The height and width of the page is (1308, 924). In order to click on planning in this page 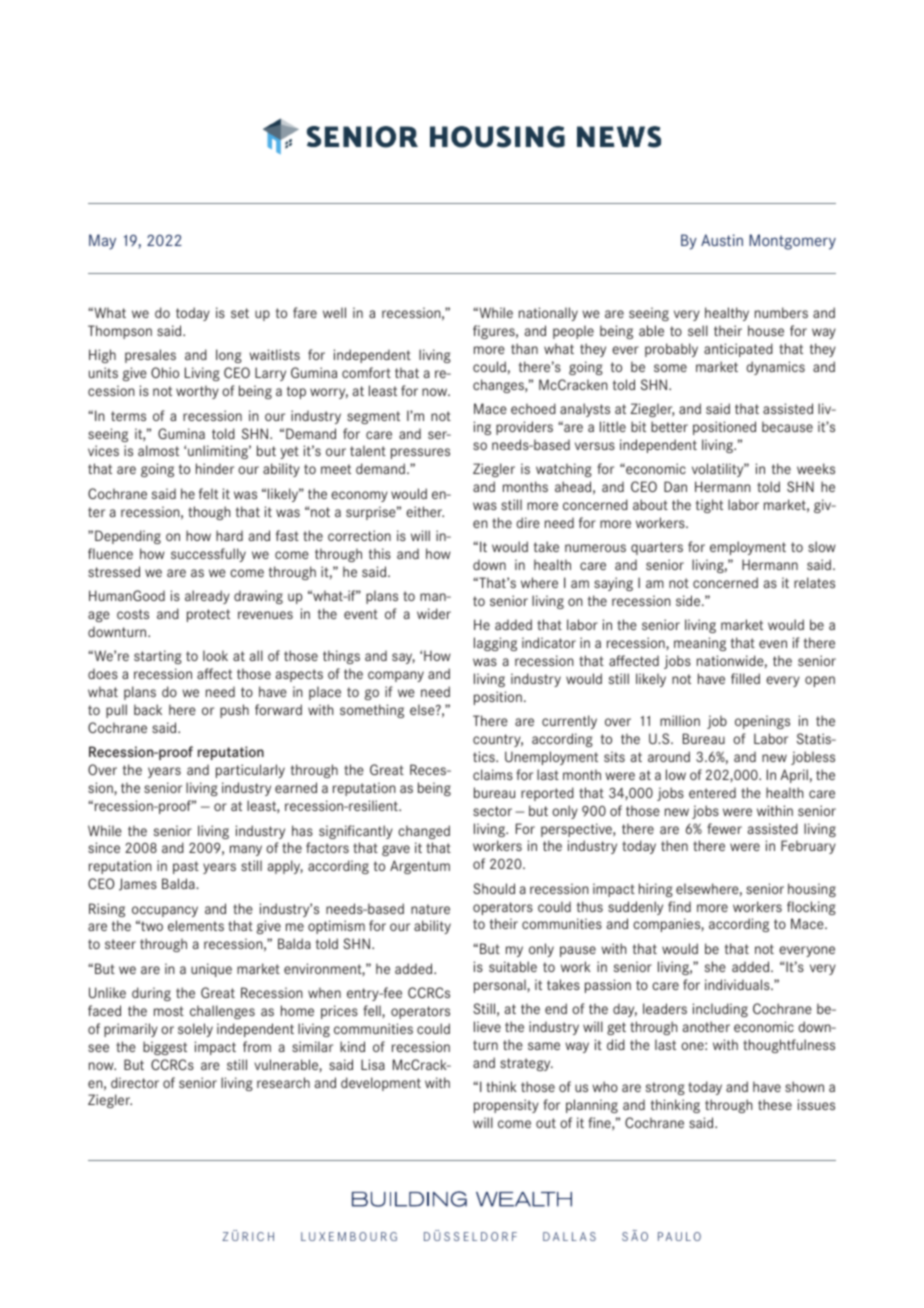, I will do `click(592, 1106)`.
